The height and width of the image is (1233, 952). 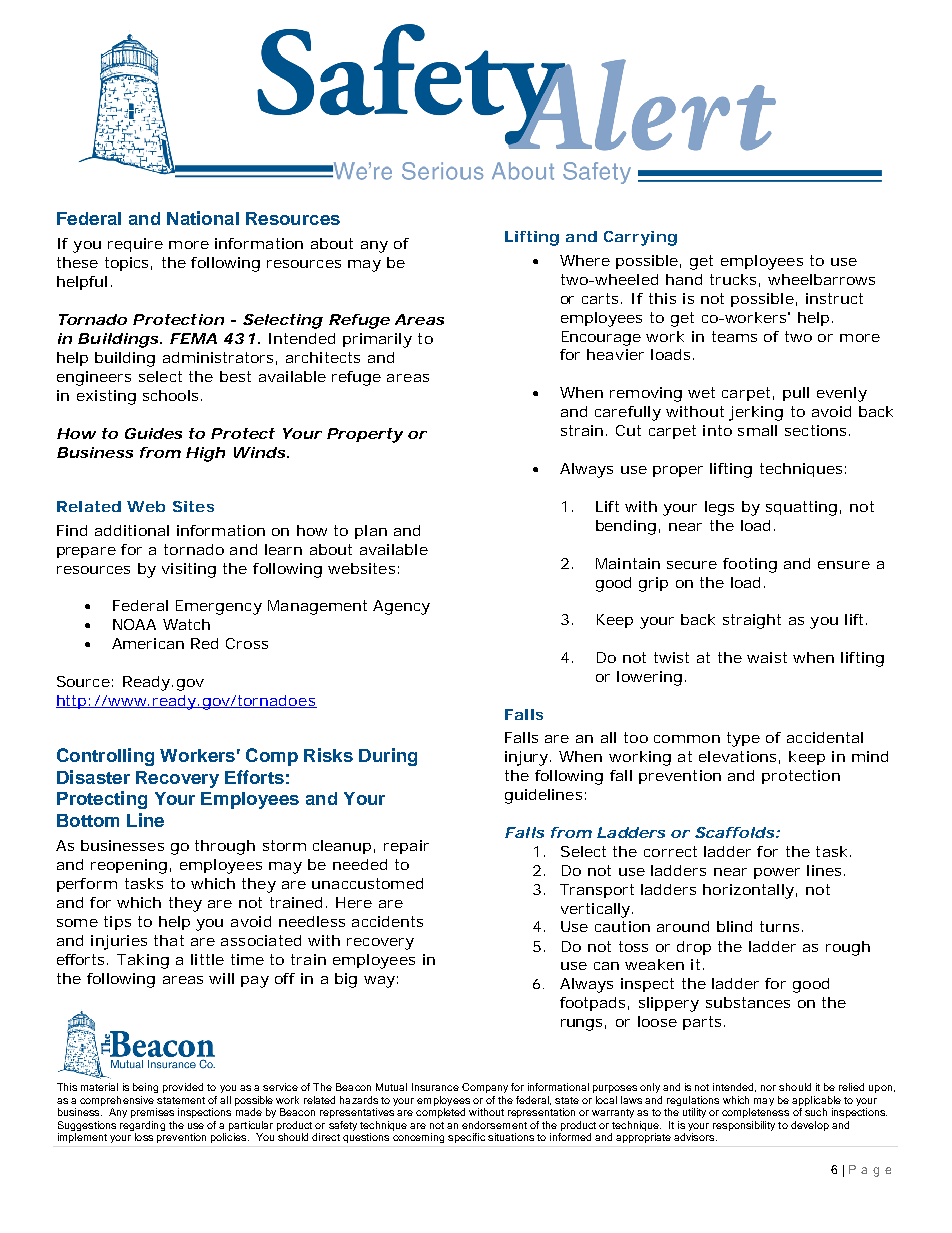 I want to click on additional, so click(x=132, y=530).
